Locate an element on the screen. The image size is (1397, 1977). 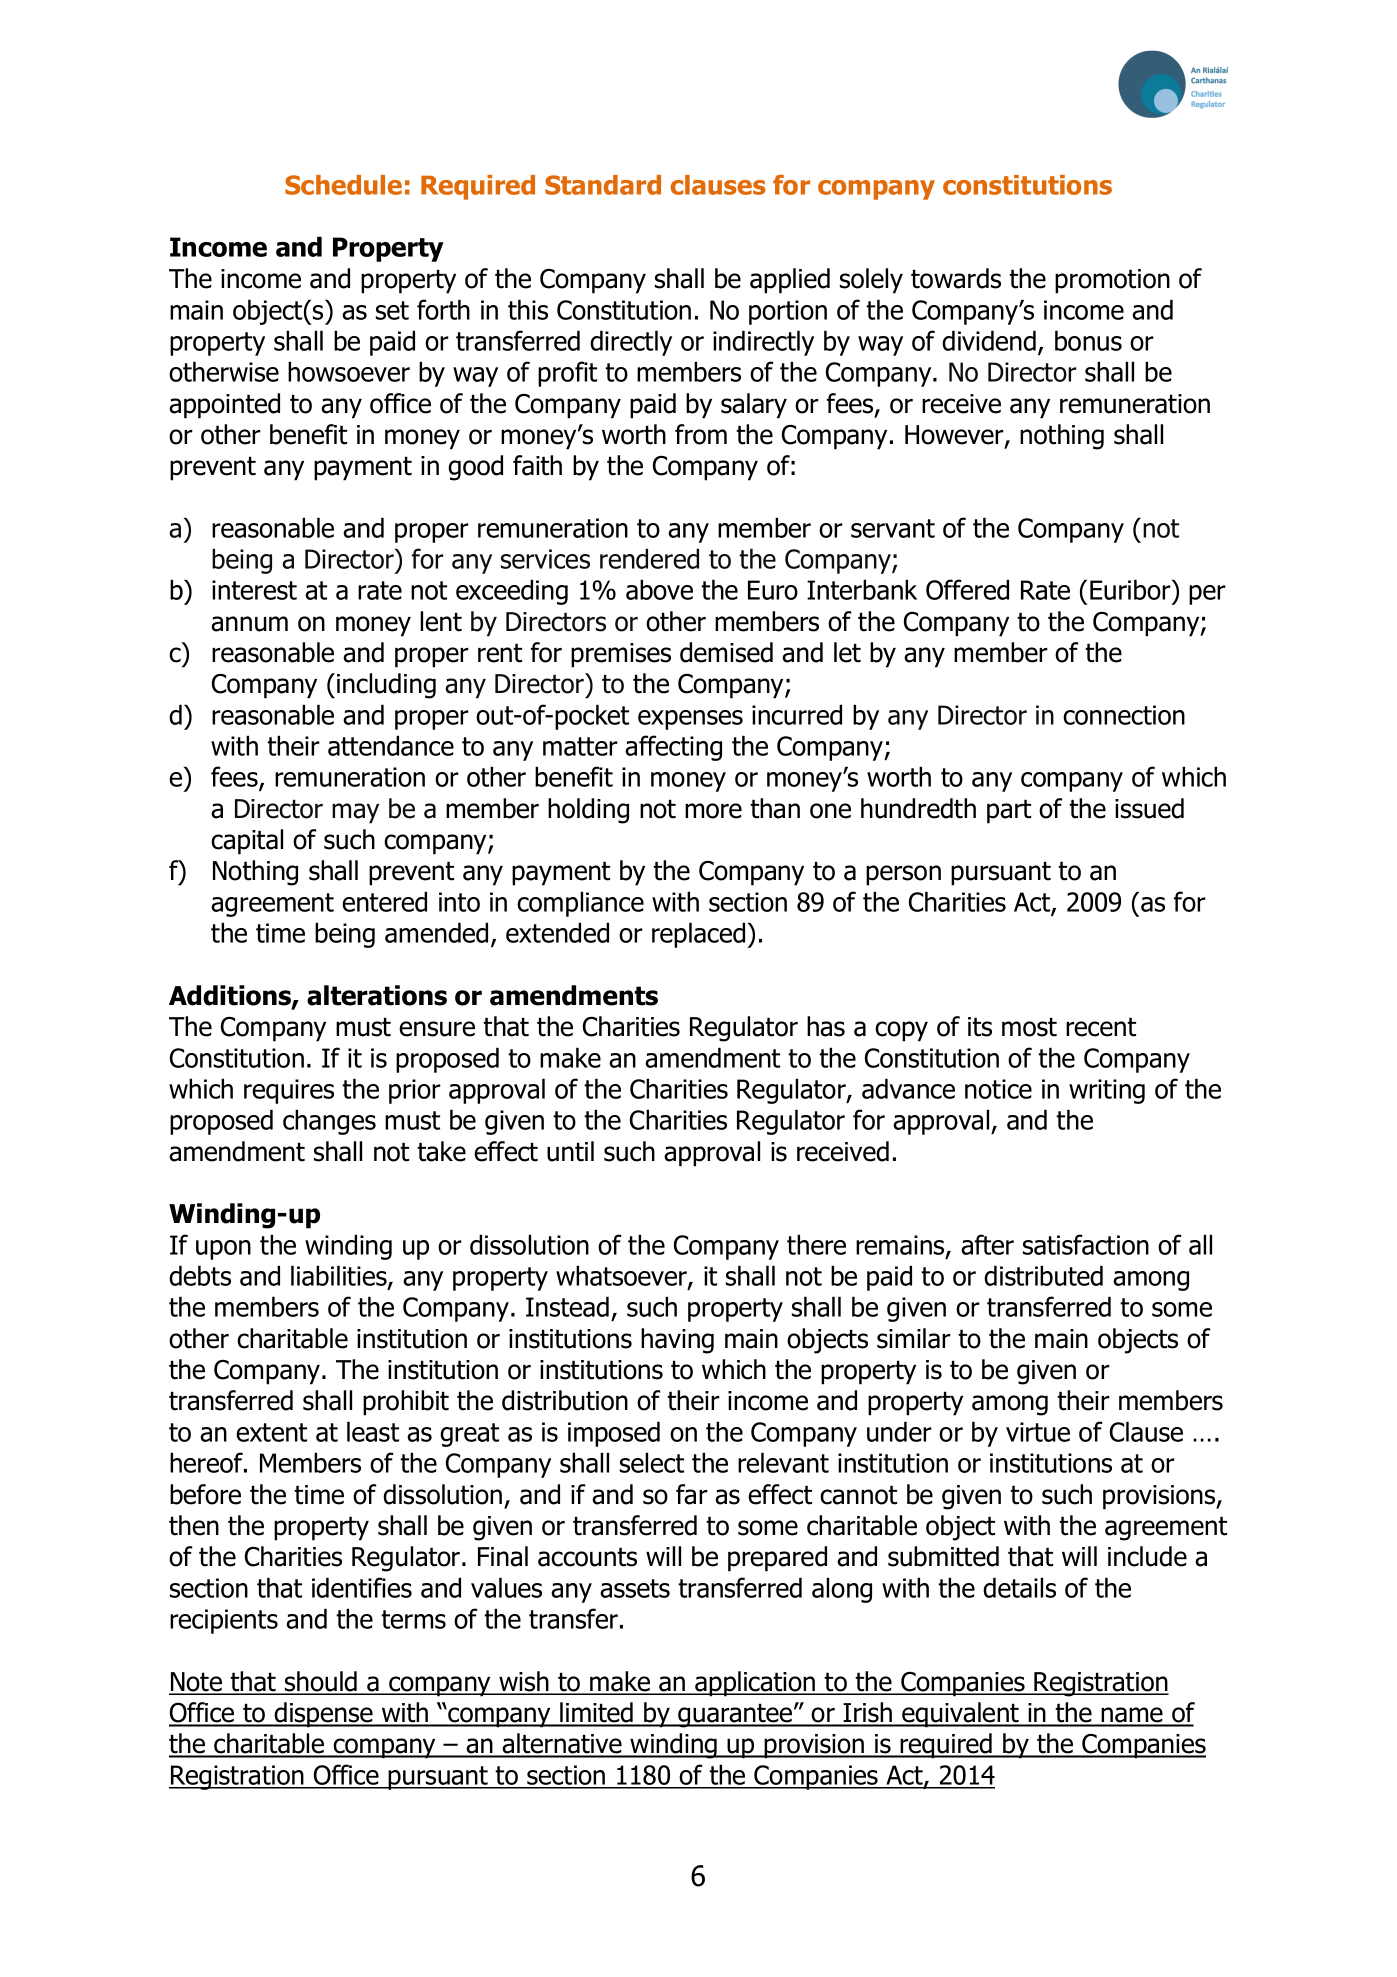
towards is located at coordinates (956, 278).
